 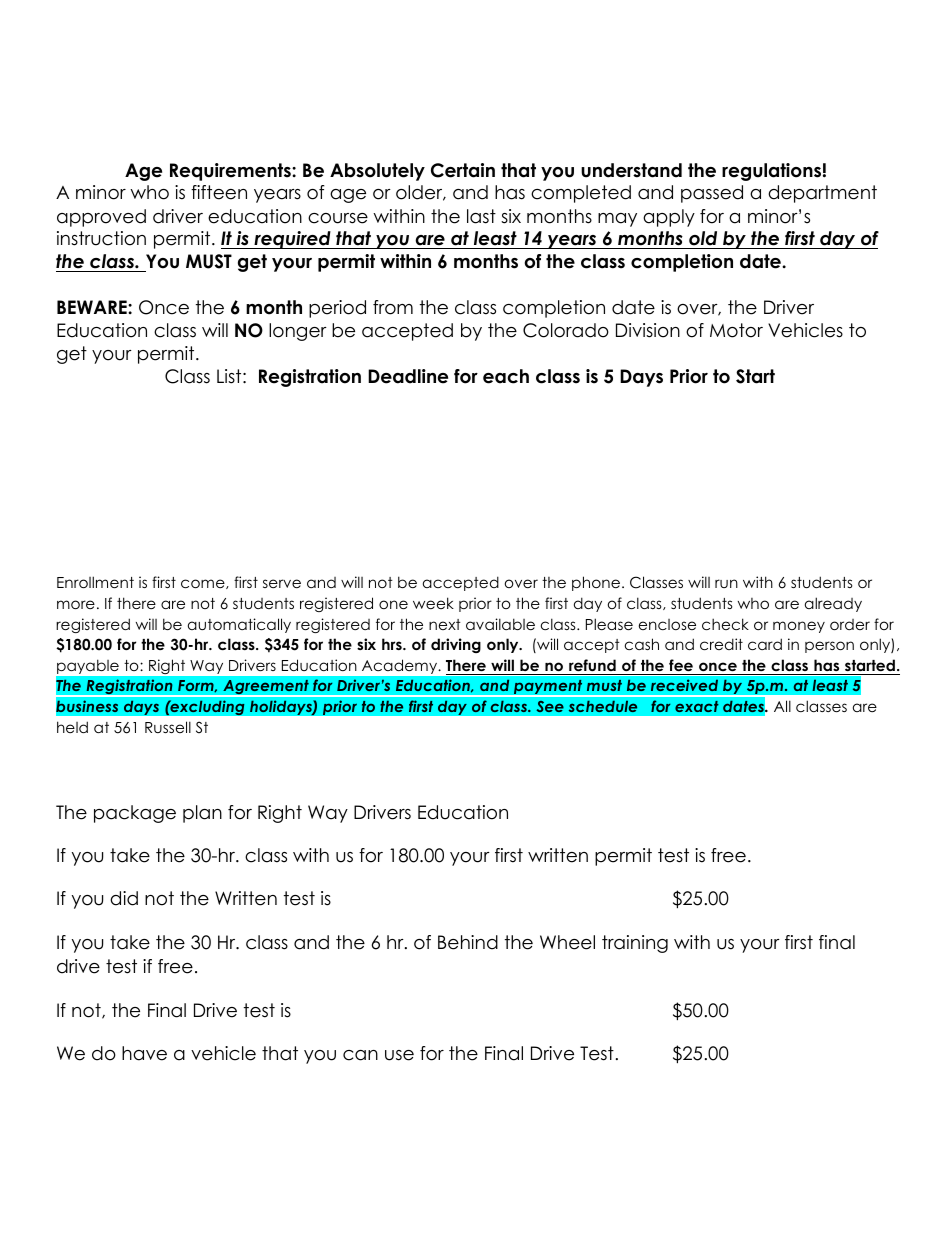 What do you see at coordinates (697, 706) in the screenshot?
I see `exact` at bounding box center [697, 706].
